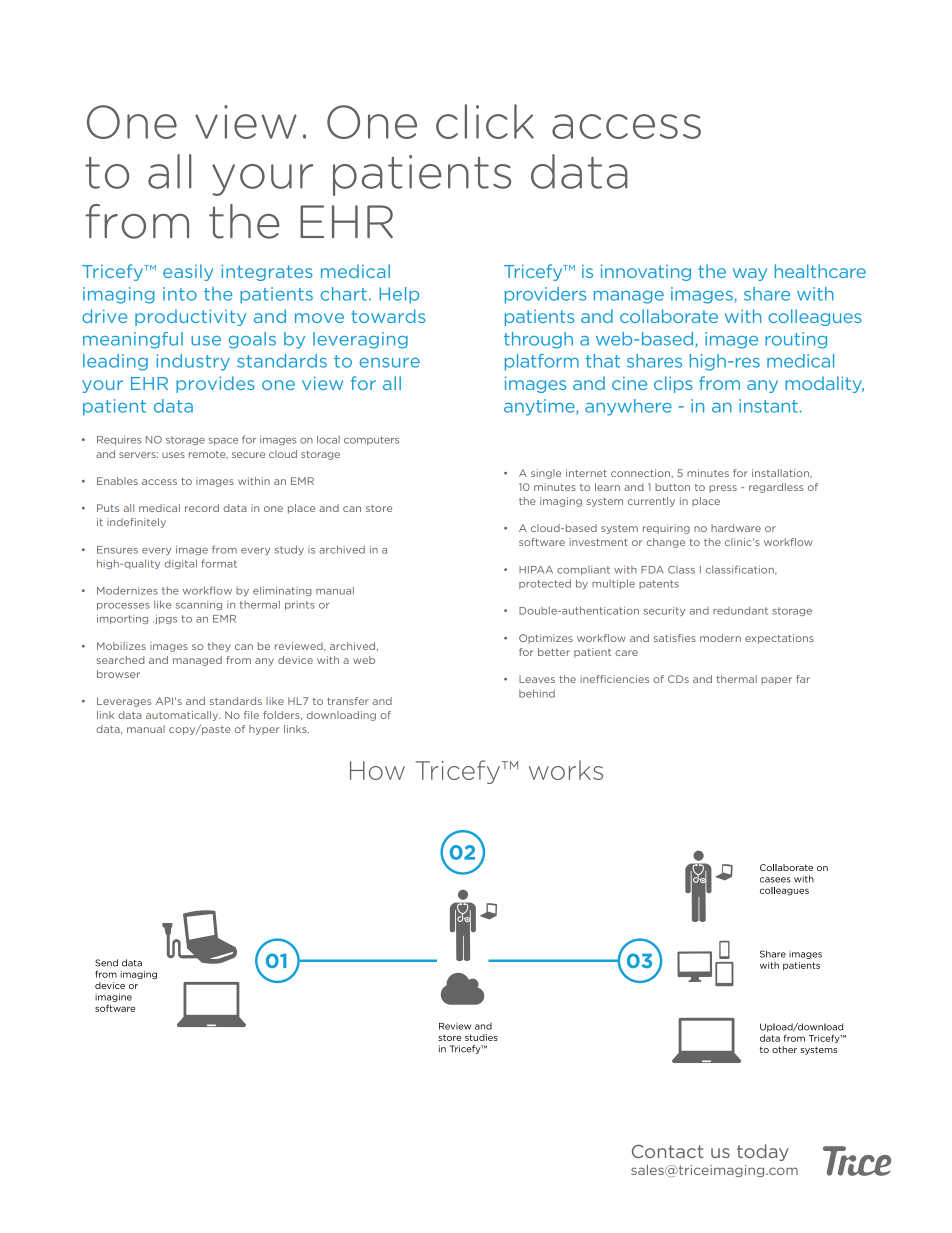 This document has height=1233, width=952. Describe the element at coordinates (219, 647) in the document. I see `they` at that location.
